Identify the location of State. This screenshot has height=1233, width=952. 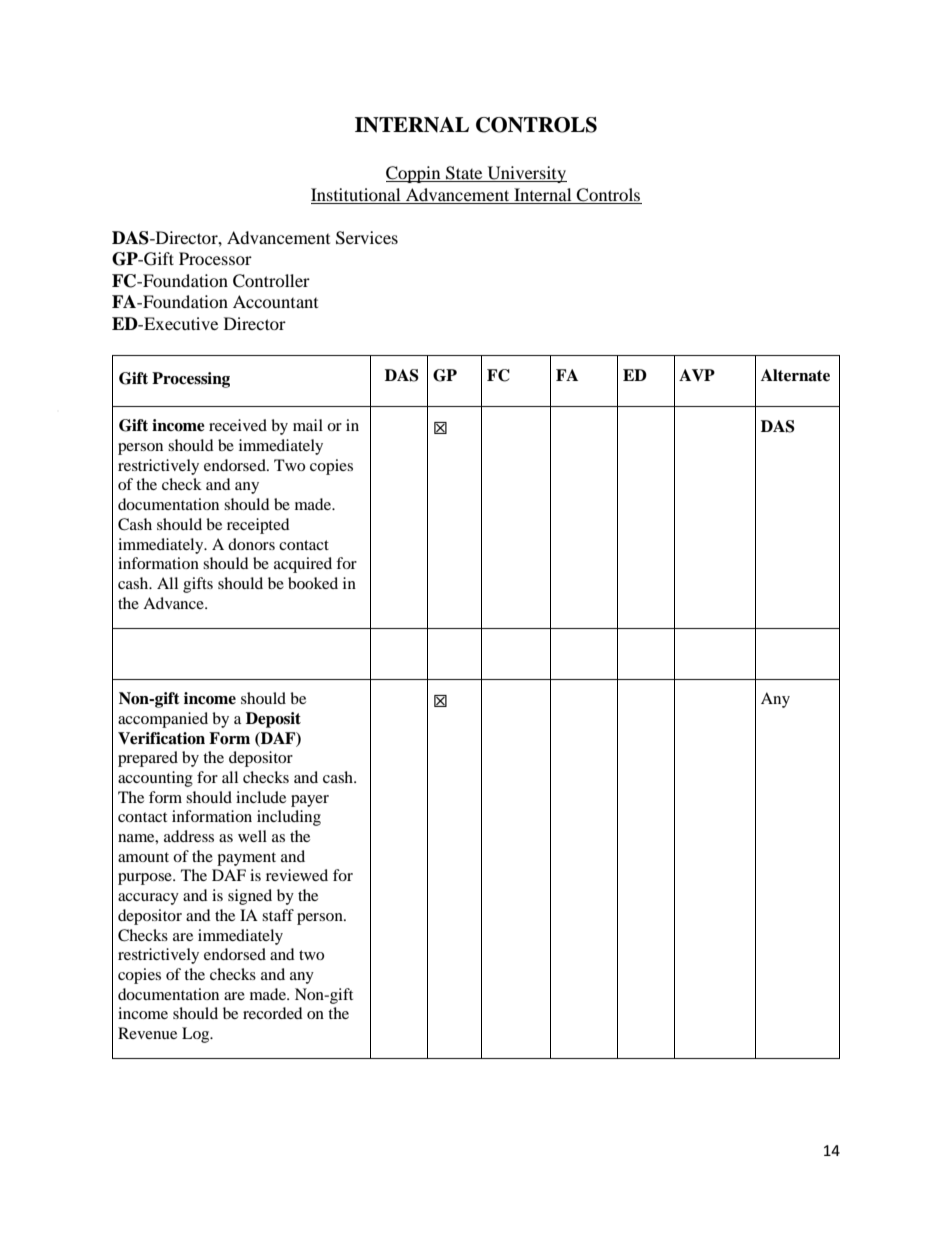
(464, 174).
